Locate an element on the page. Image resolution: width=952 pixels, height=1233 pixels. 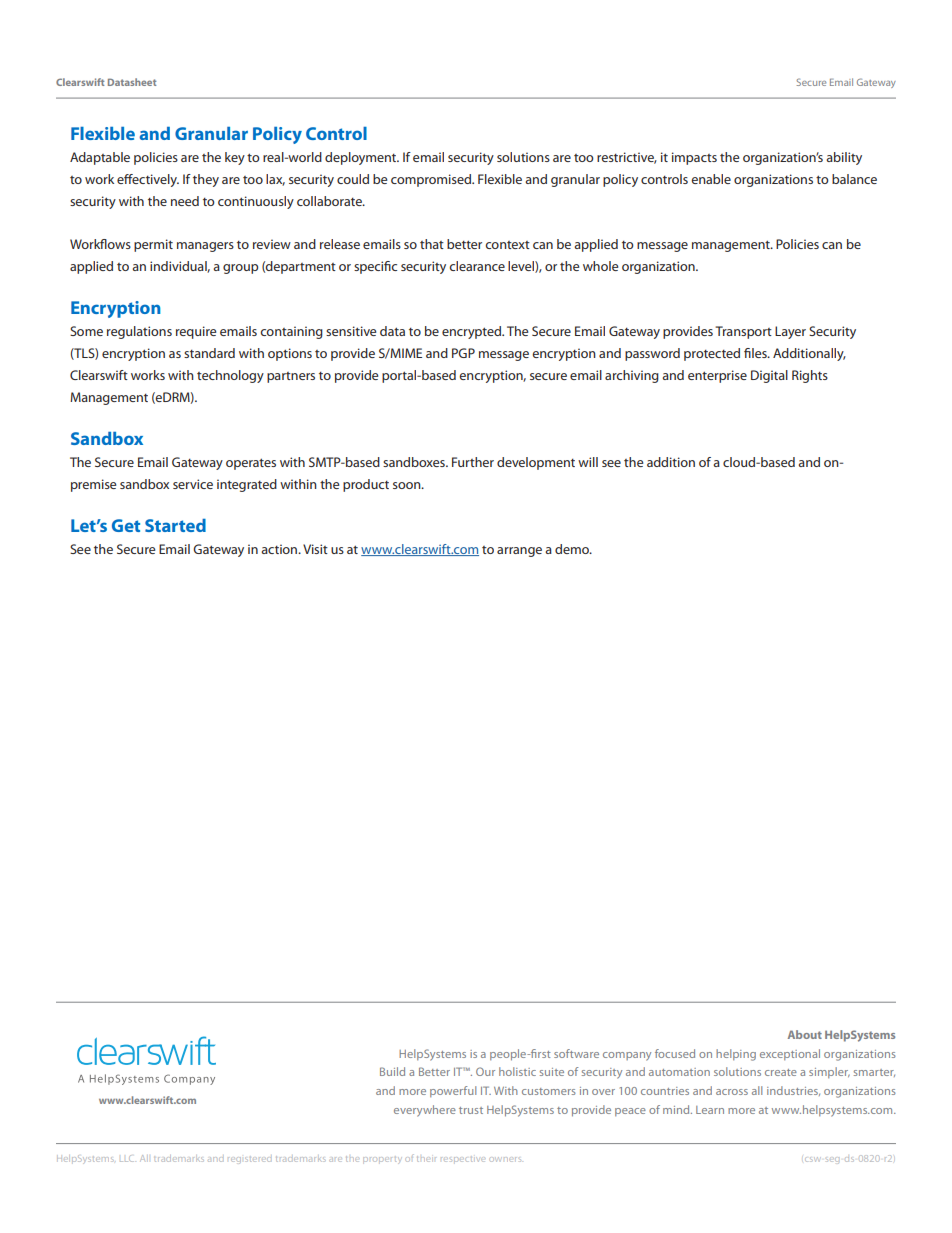
About is located at coordinates (805, 1034).
